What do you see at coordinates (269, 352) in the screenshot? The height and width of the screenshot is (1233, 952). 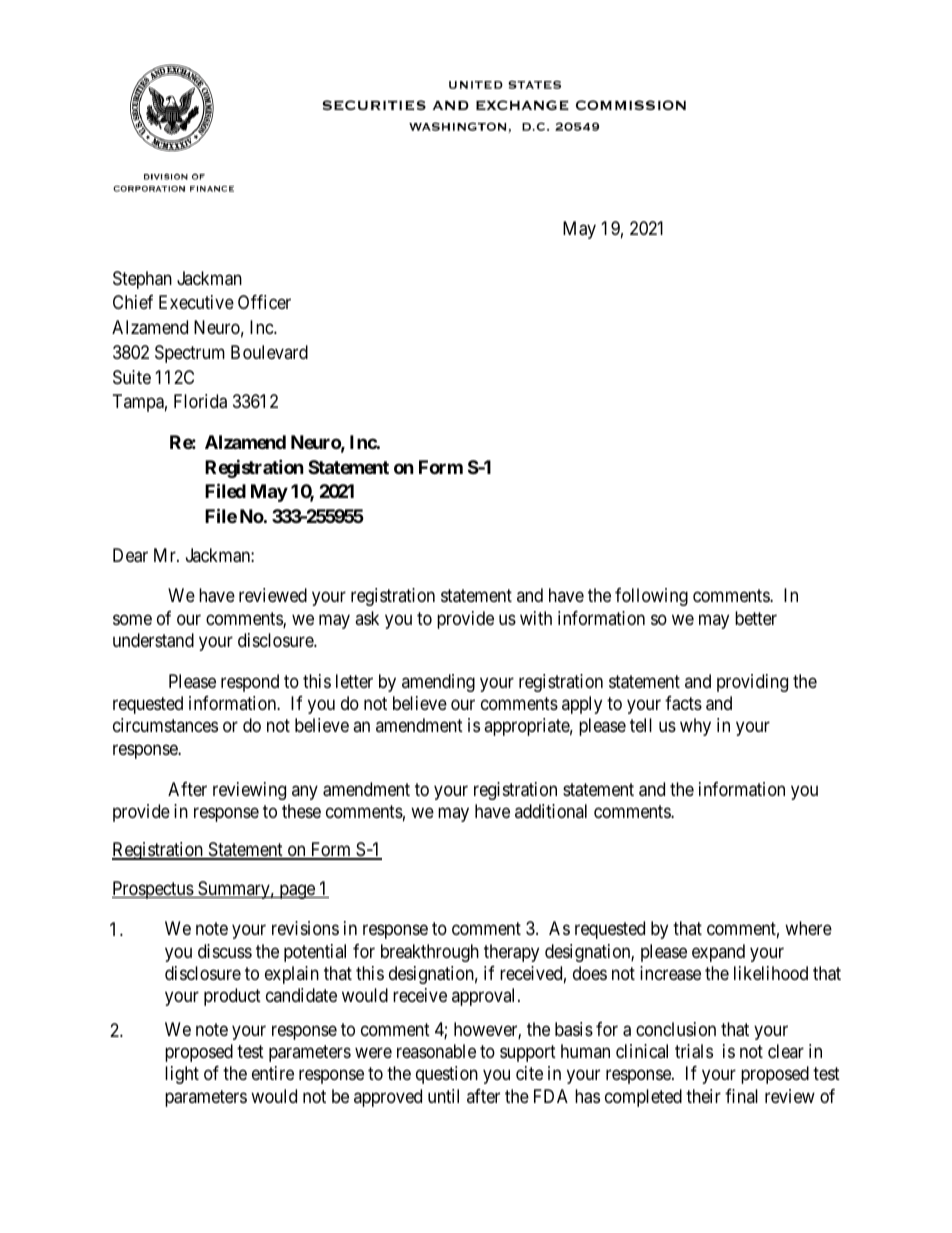 I see `Boulevard` at bounding box center [269, 352].
